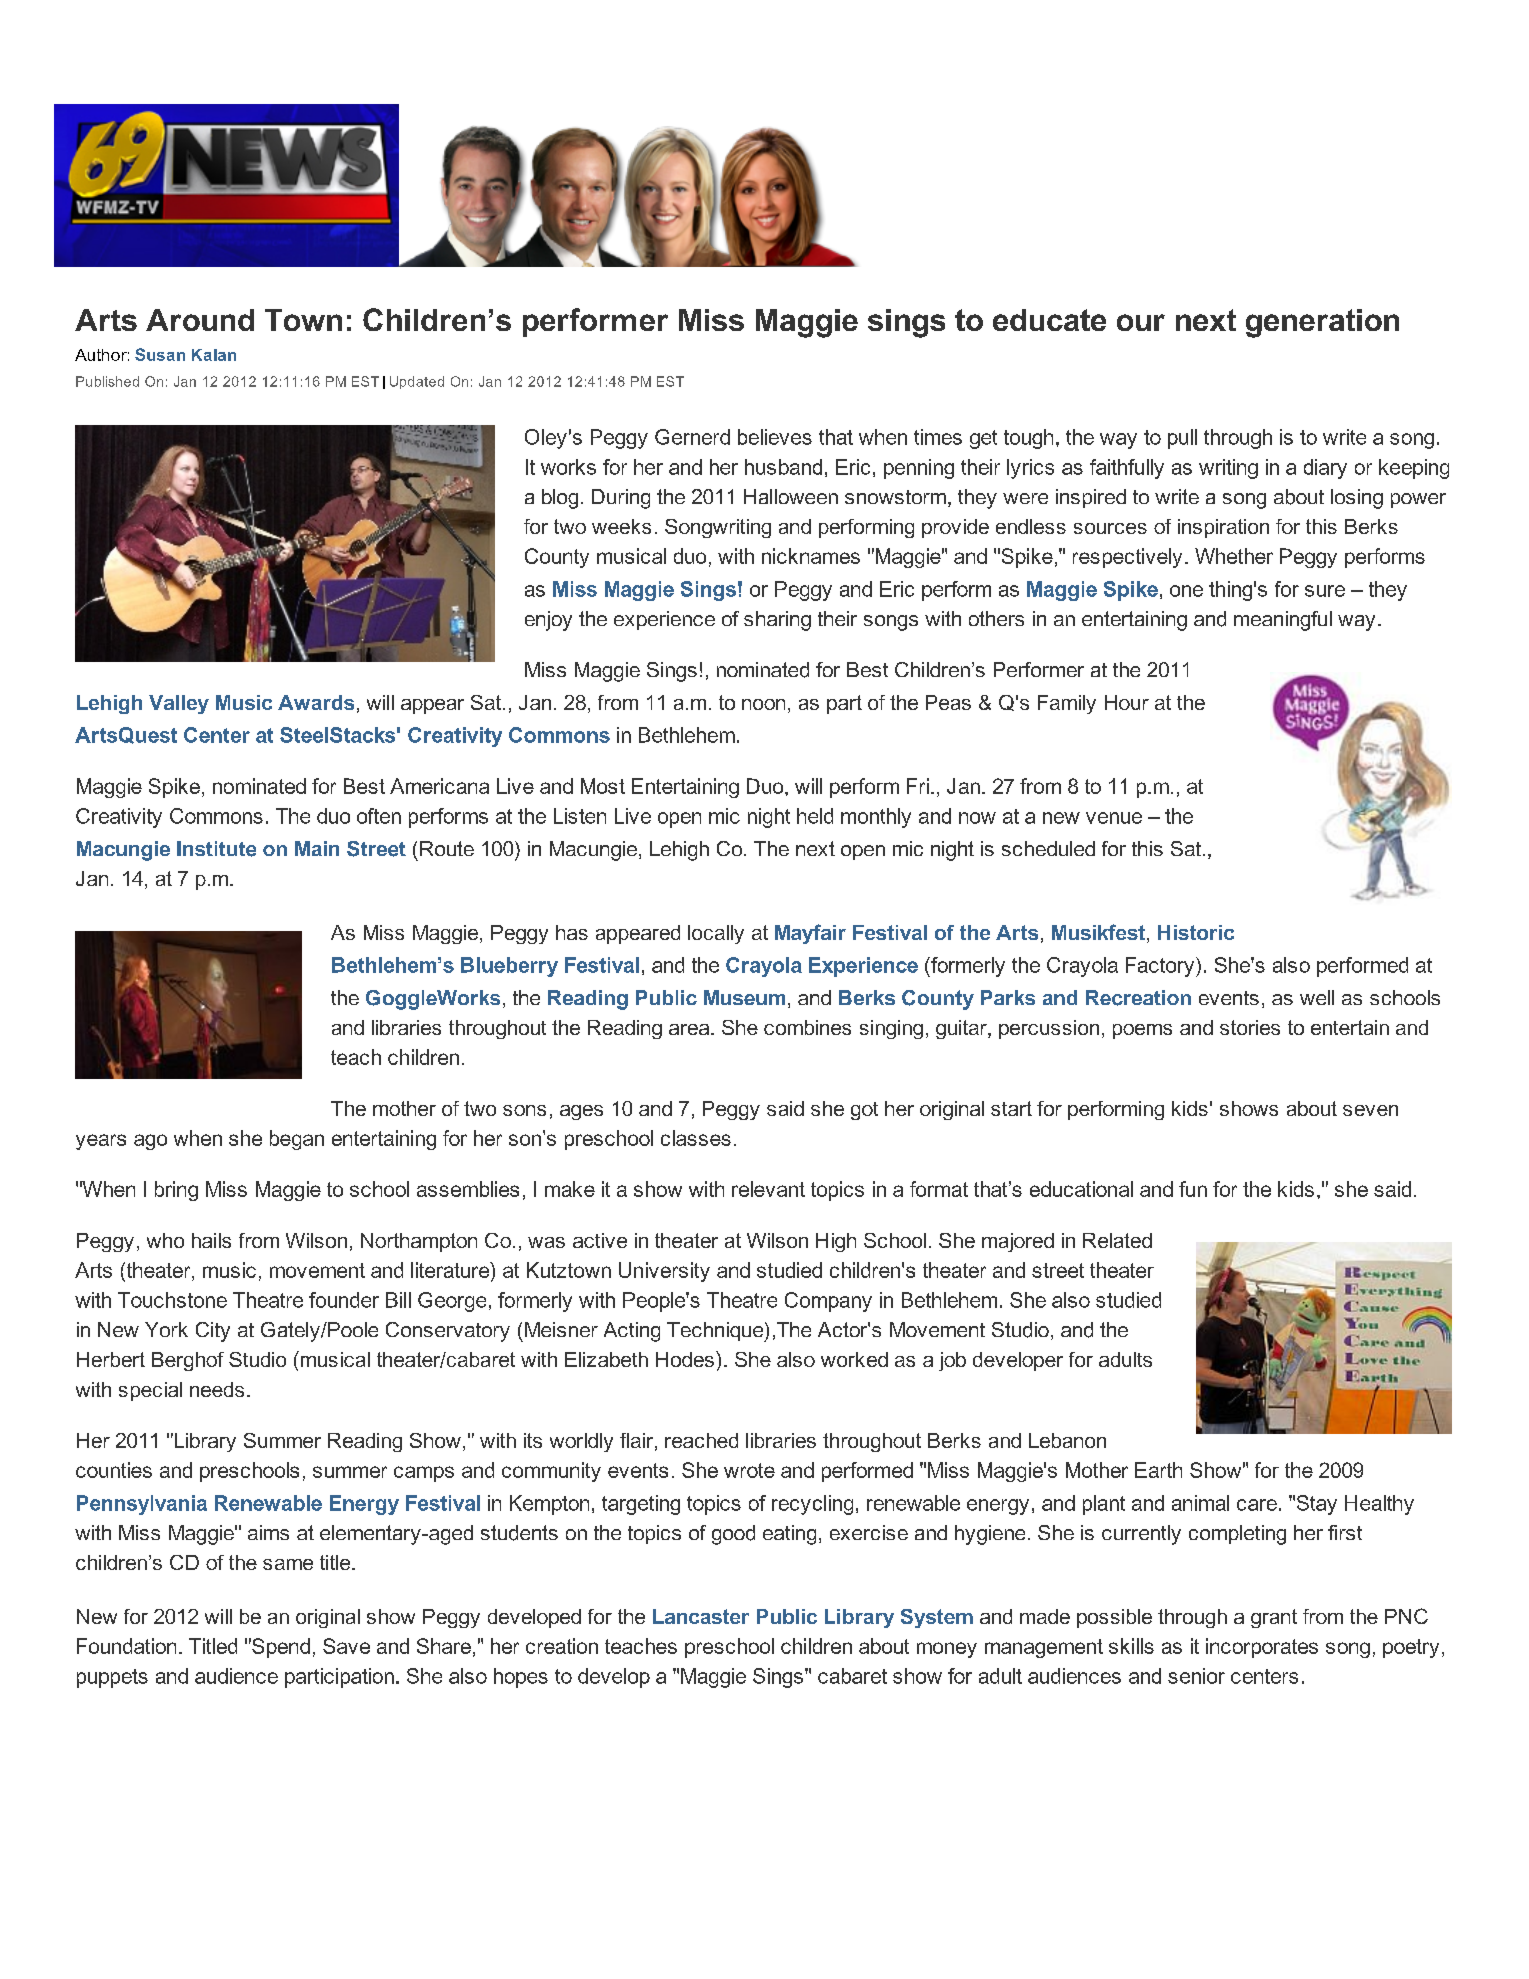 This image has width=1529, height=1979. Describe the element at coordinates (701, 1616) in the image. I see `Lancaster` at that location.
